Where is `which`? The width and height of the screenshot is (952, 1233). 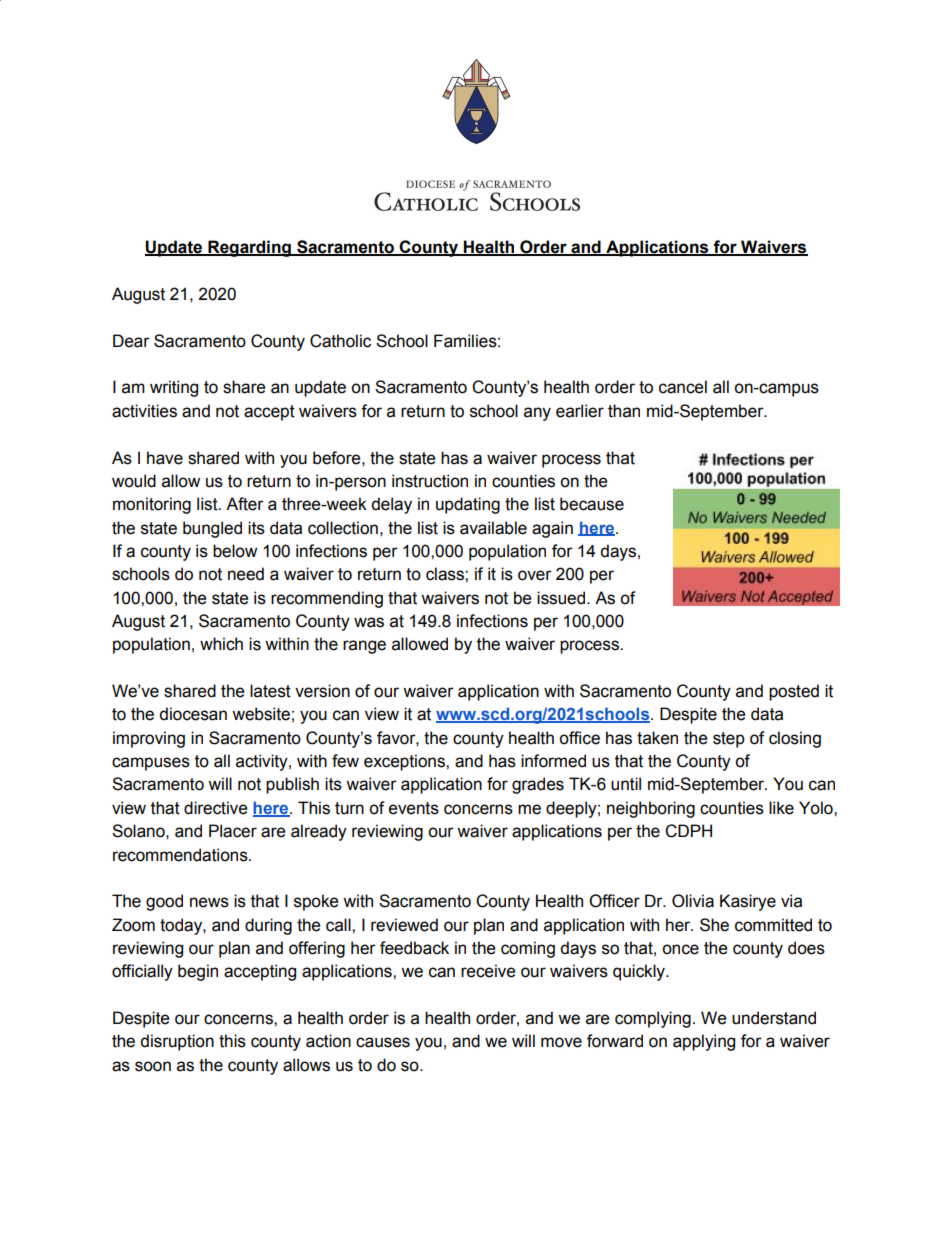 which is located at coordinates (221, 644).
